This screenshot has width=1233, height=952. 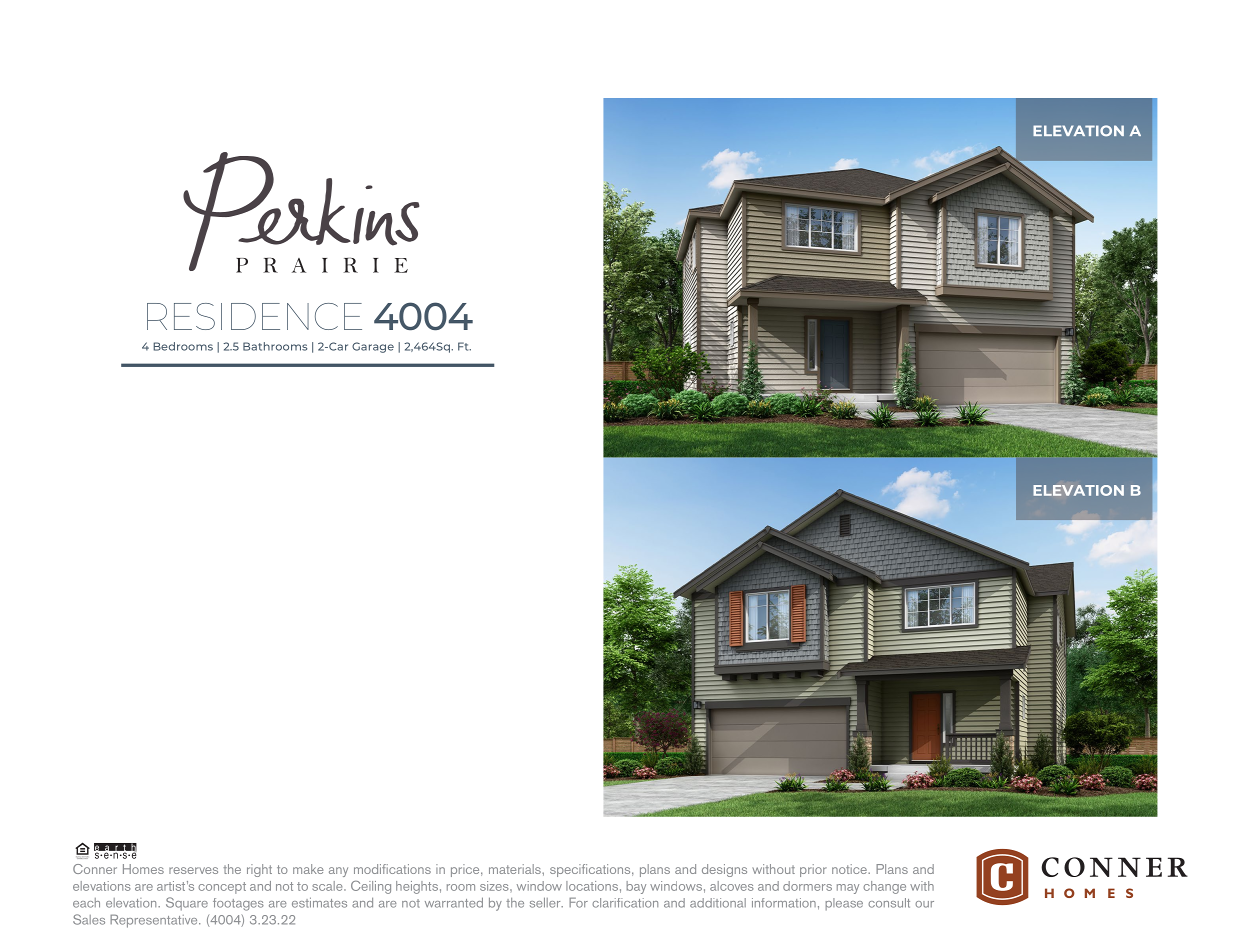 What do you see at coordinates (813, 870) in the screenshot?
I see `prior` at bounding box center [813, 870].
